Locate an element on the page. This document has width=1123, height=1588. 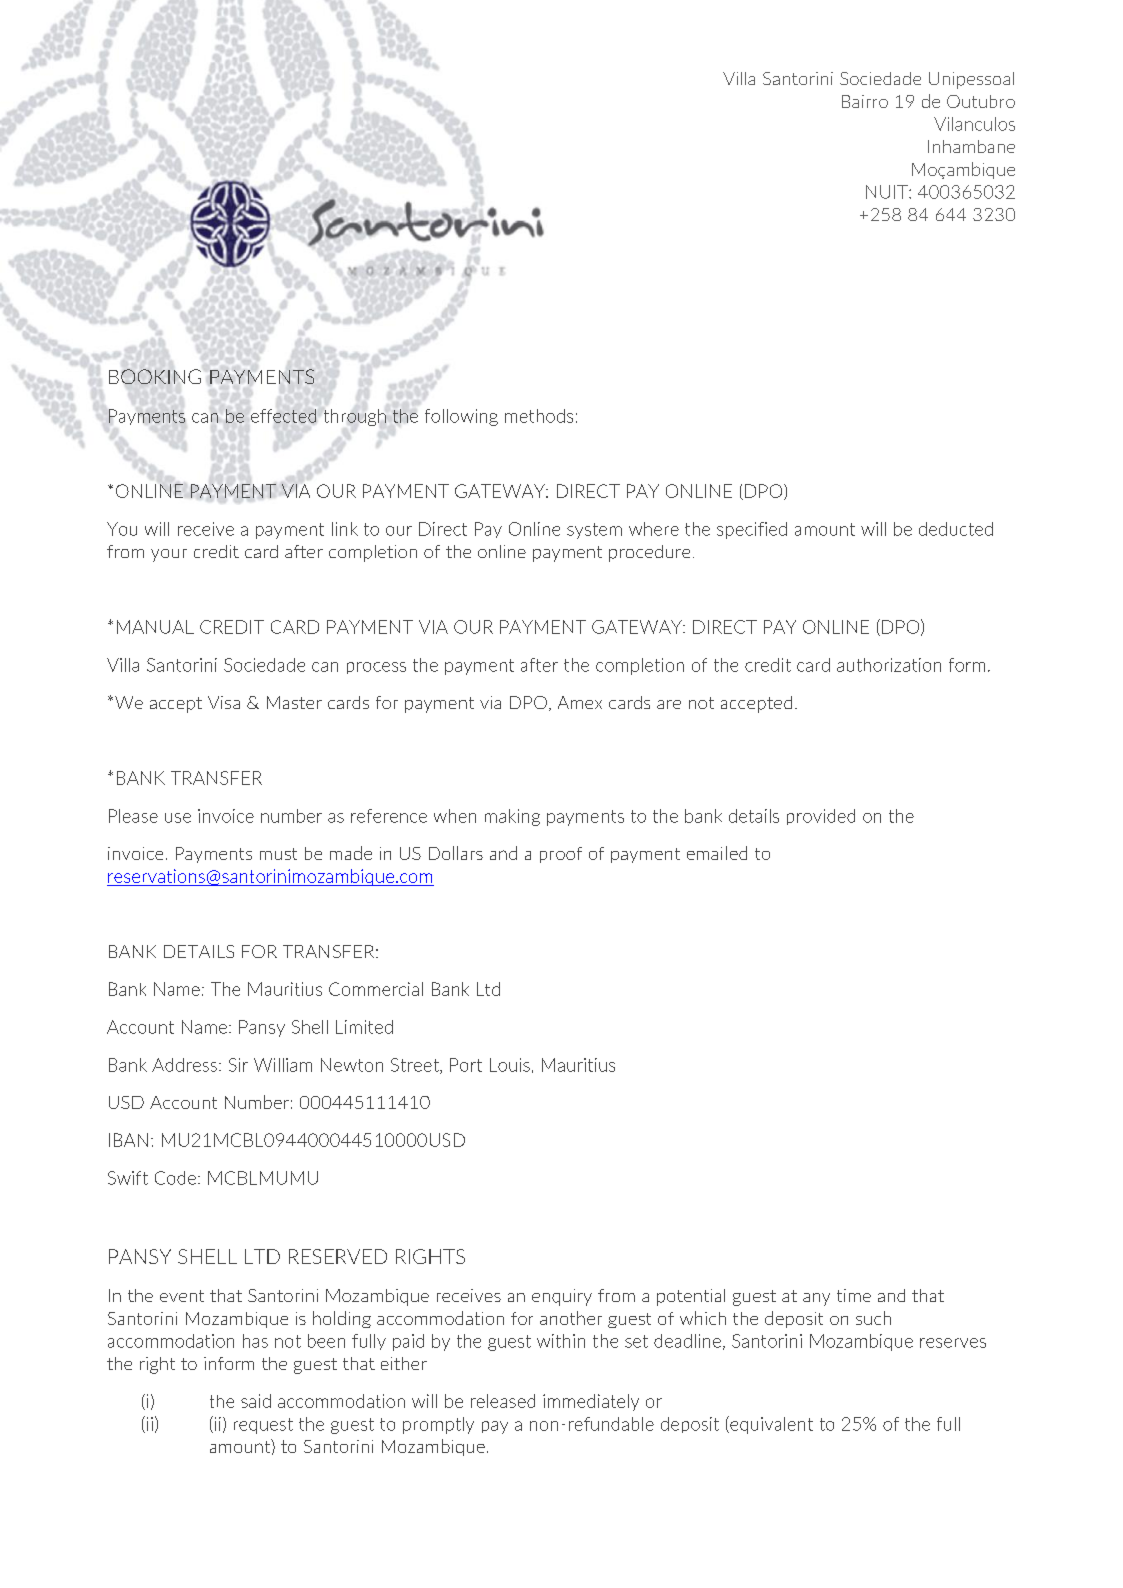
Visa is located at coordinates (224, 702).
